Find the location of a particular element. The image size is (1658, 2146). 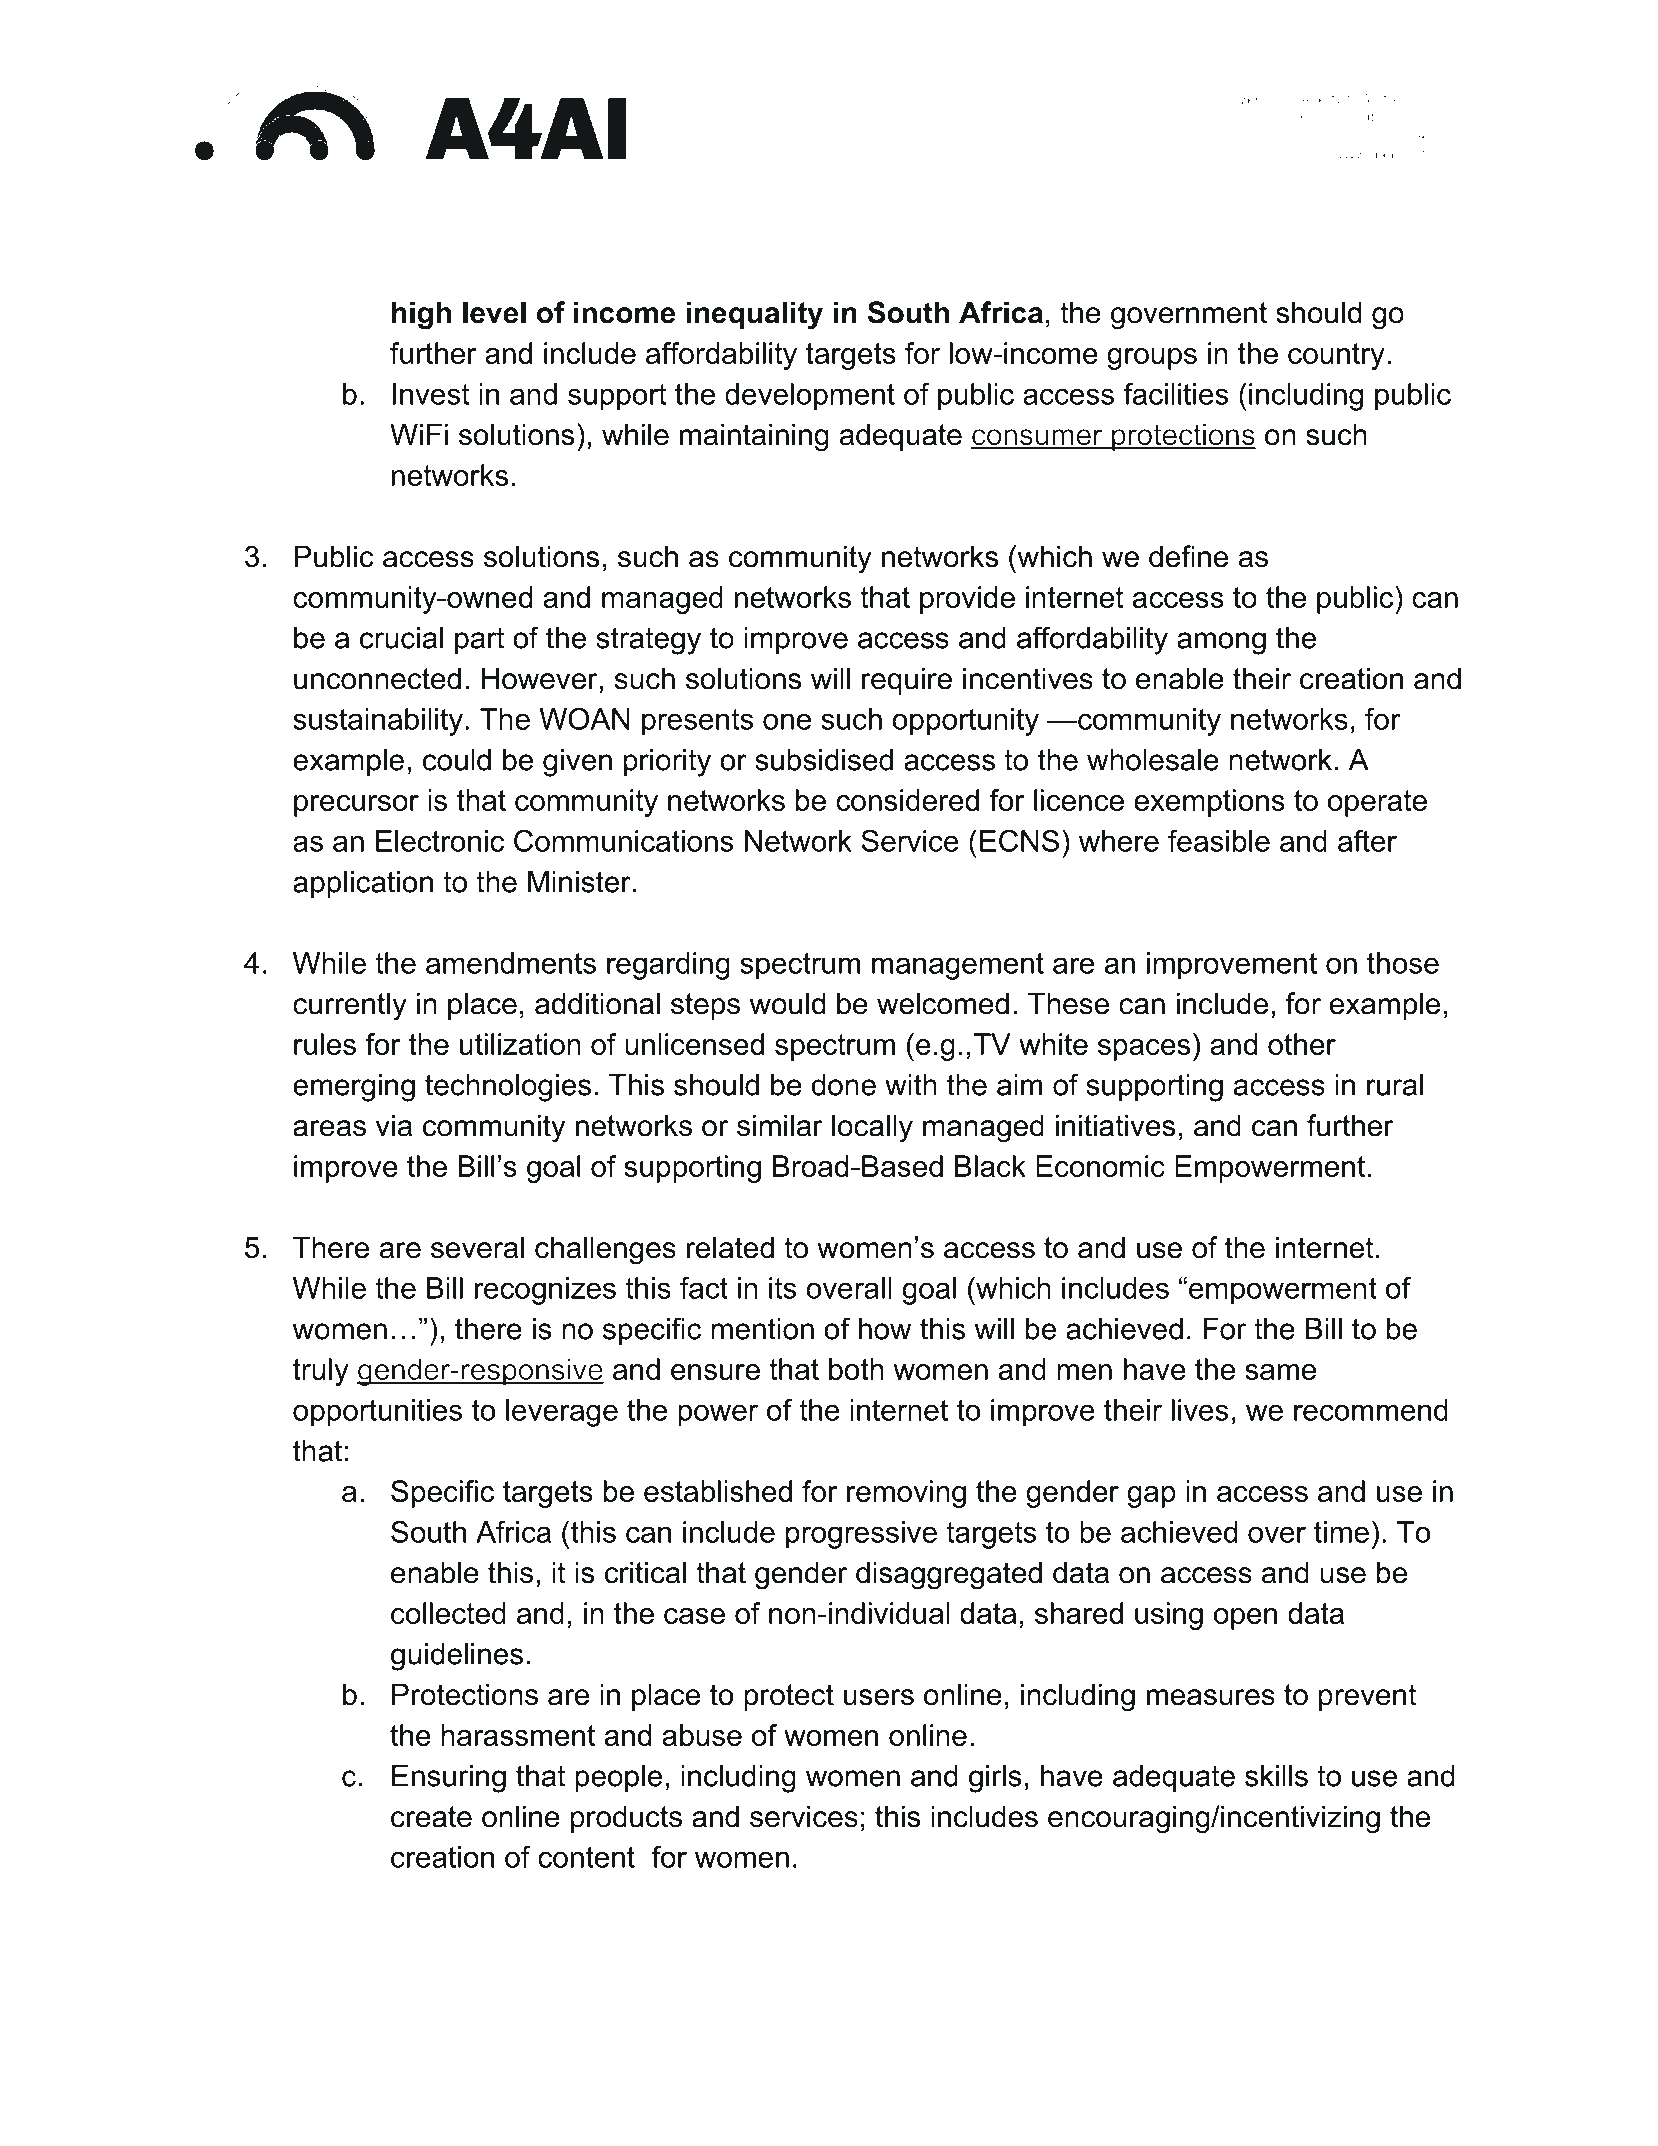

country is located at coordinates (1336, 356).
